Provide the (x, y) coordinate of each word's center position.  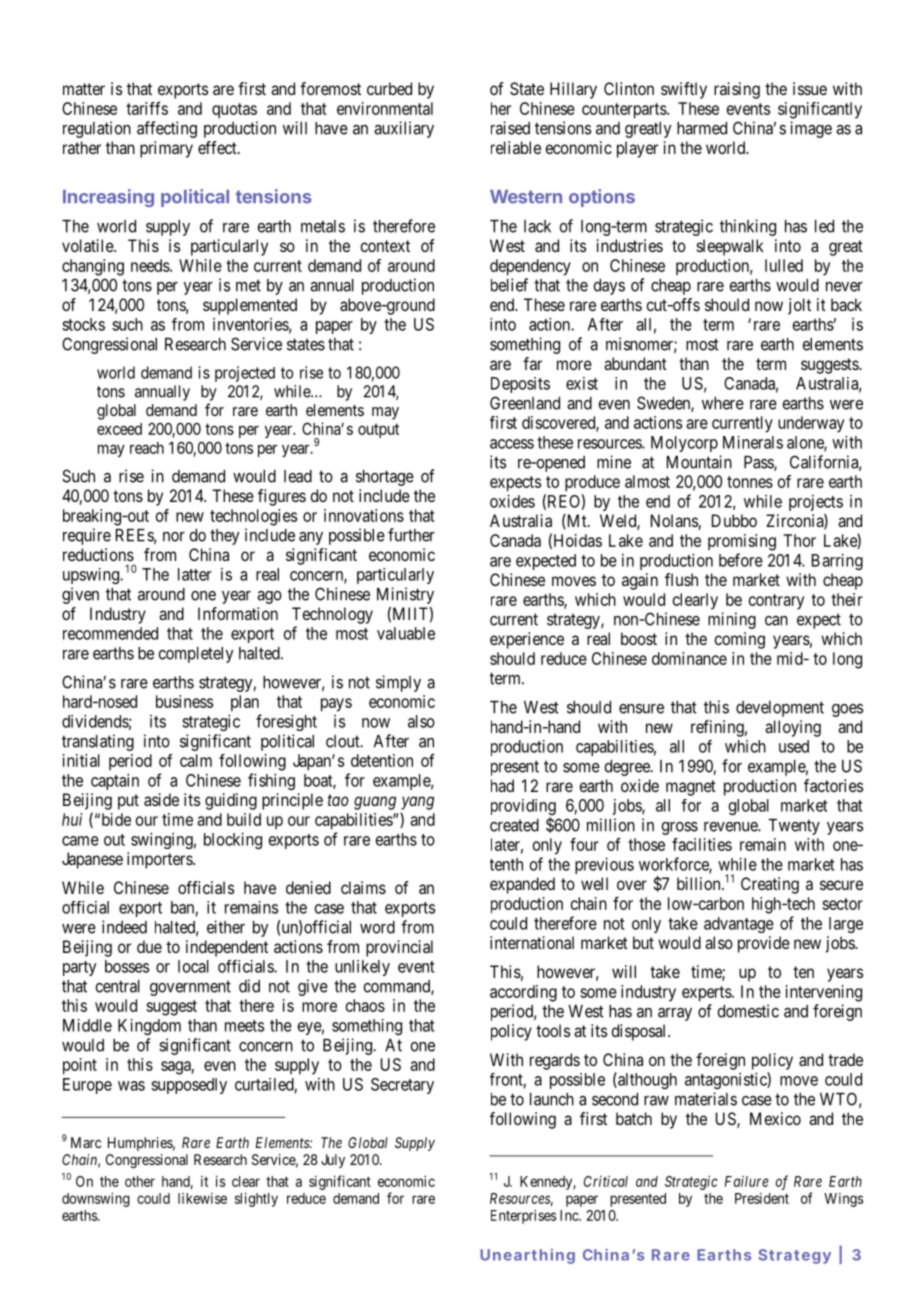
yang (417, 803)
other (140, 1181)
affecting (167, 129)
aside (161, 799)
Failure (747, 1181)
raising (737, 90)
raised (510, 128)
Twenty (794, 827)
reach (147, 448)
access (512, 444)
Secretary (402, 1086)
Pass (759, 463)
